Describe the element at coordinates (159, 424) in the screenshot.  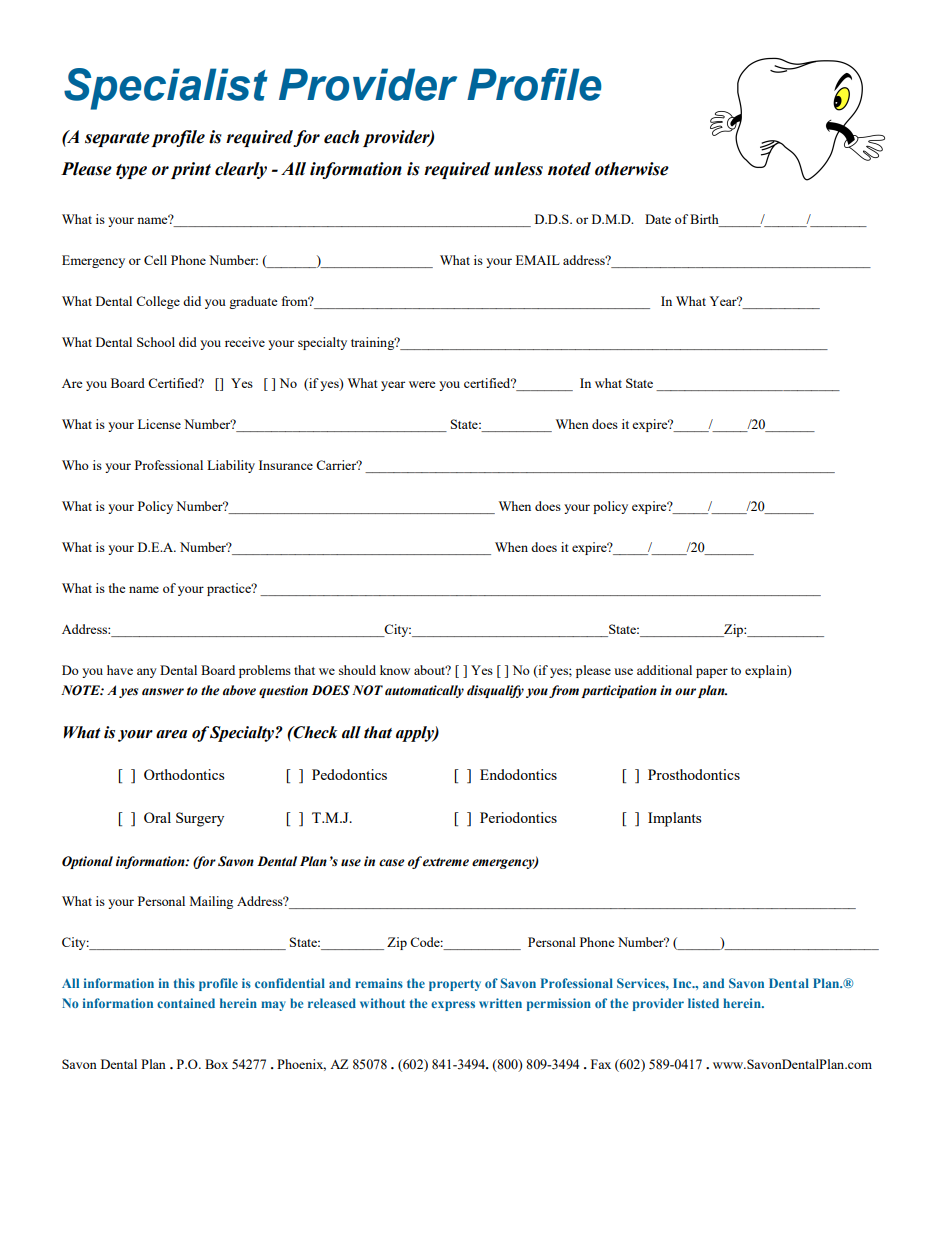
I see `License` at that location.
